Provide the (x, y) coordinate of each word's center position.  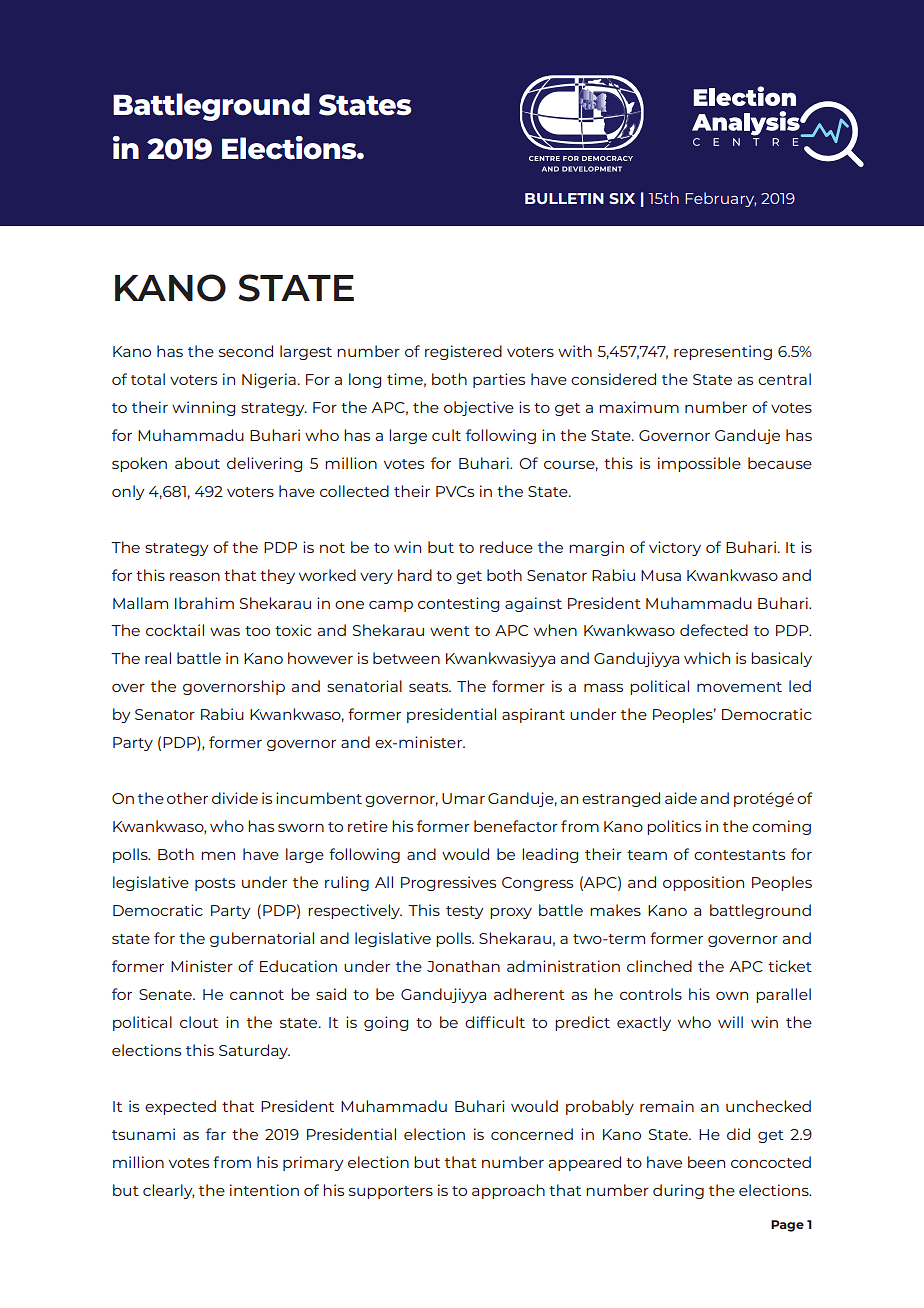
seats (430, 687)
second (246, 351)
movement (739, 687)
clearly (168, 1191)
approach (508, 1191)
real (158, 658)
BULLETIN (564, 198)
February (720, 199)
